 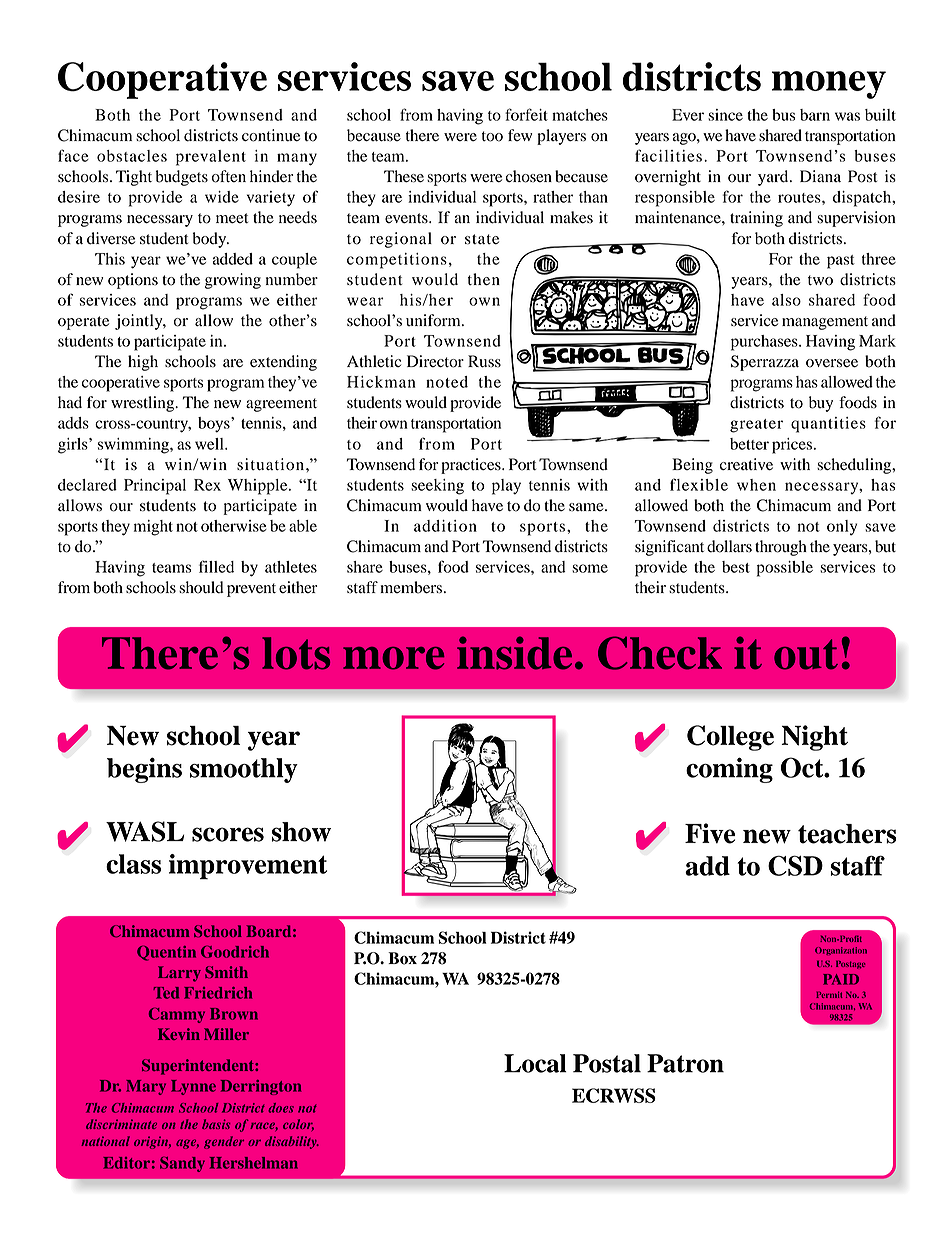 I want to click on Local, so click(x=535, y=1063).
